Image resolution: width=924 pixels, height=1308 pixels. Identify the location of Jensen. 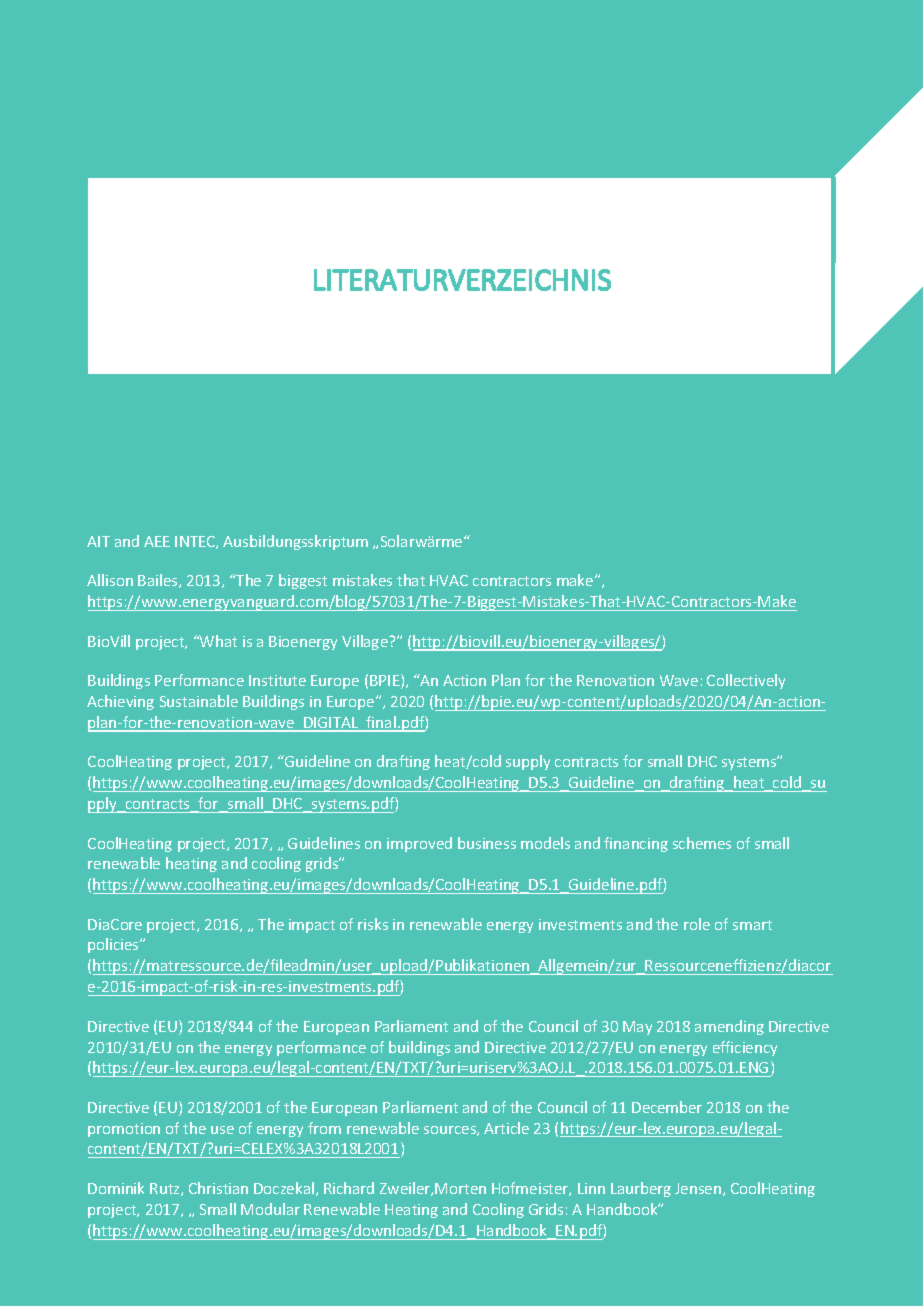
(699, 1189).
